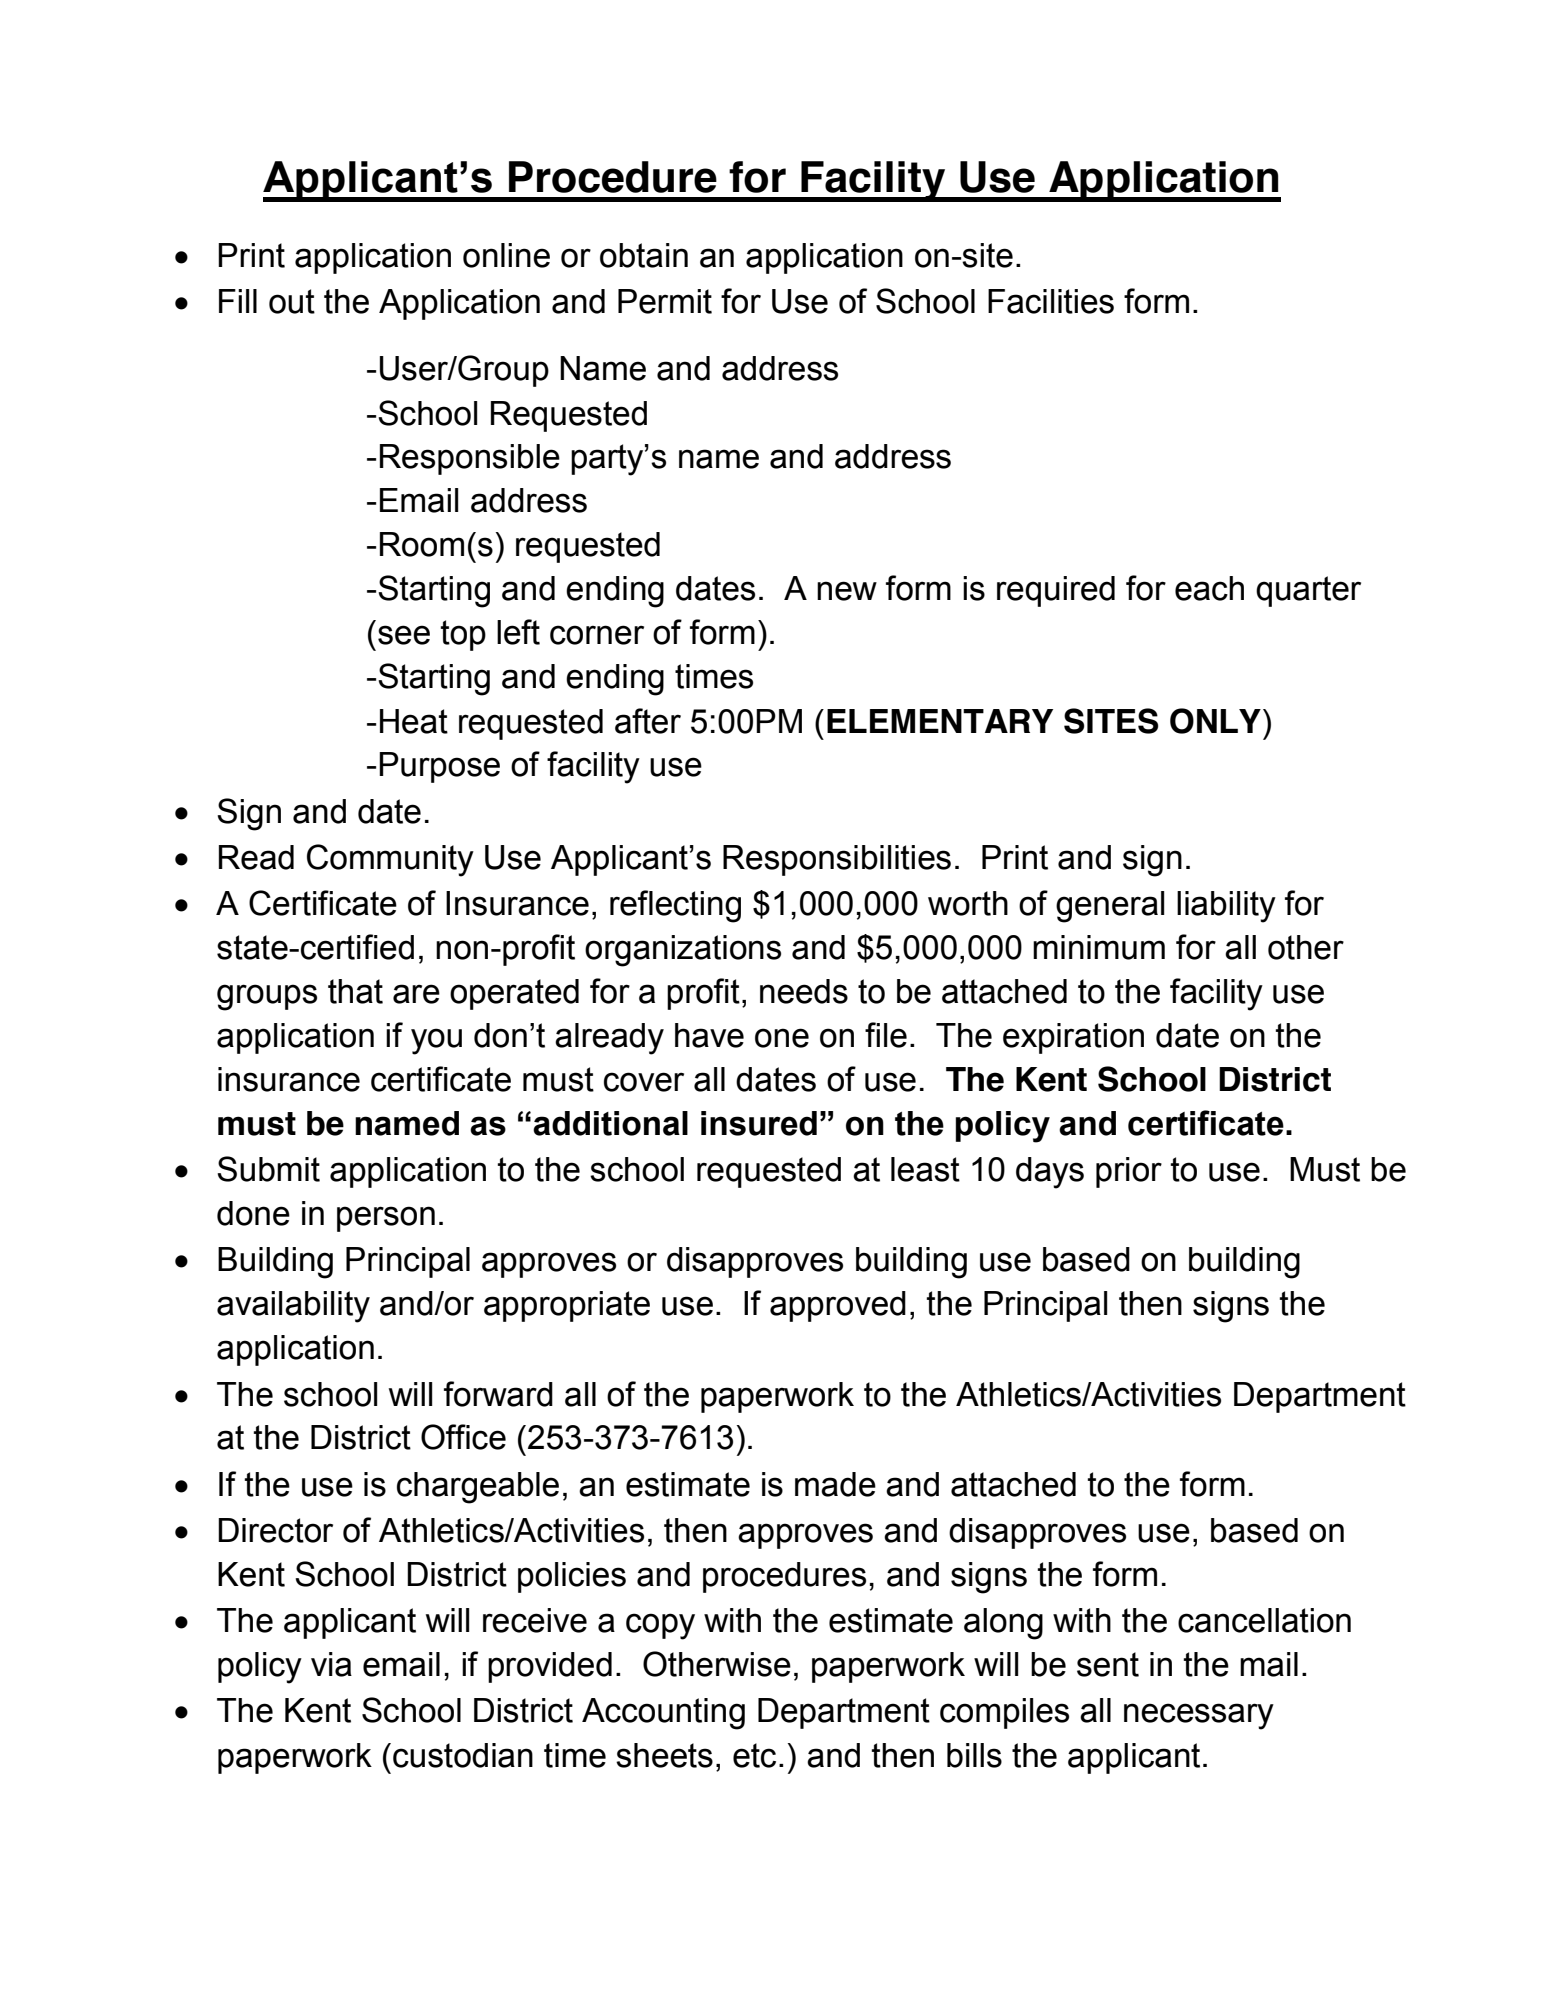 The height and width of the screenshot is (1999, 1545). I want to click on that, so click(355, 991).
